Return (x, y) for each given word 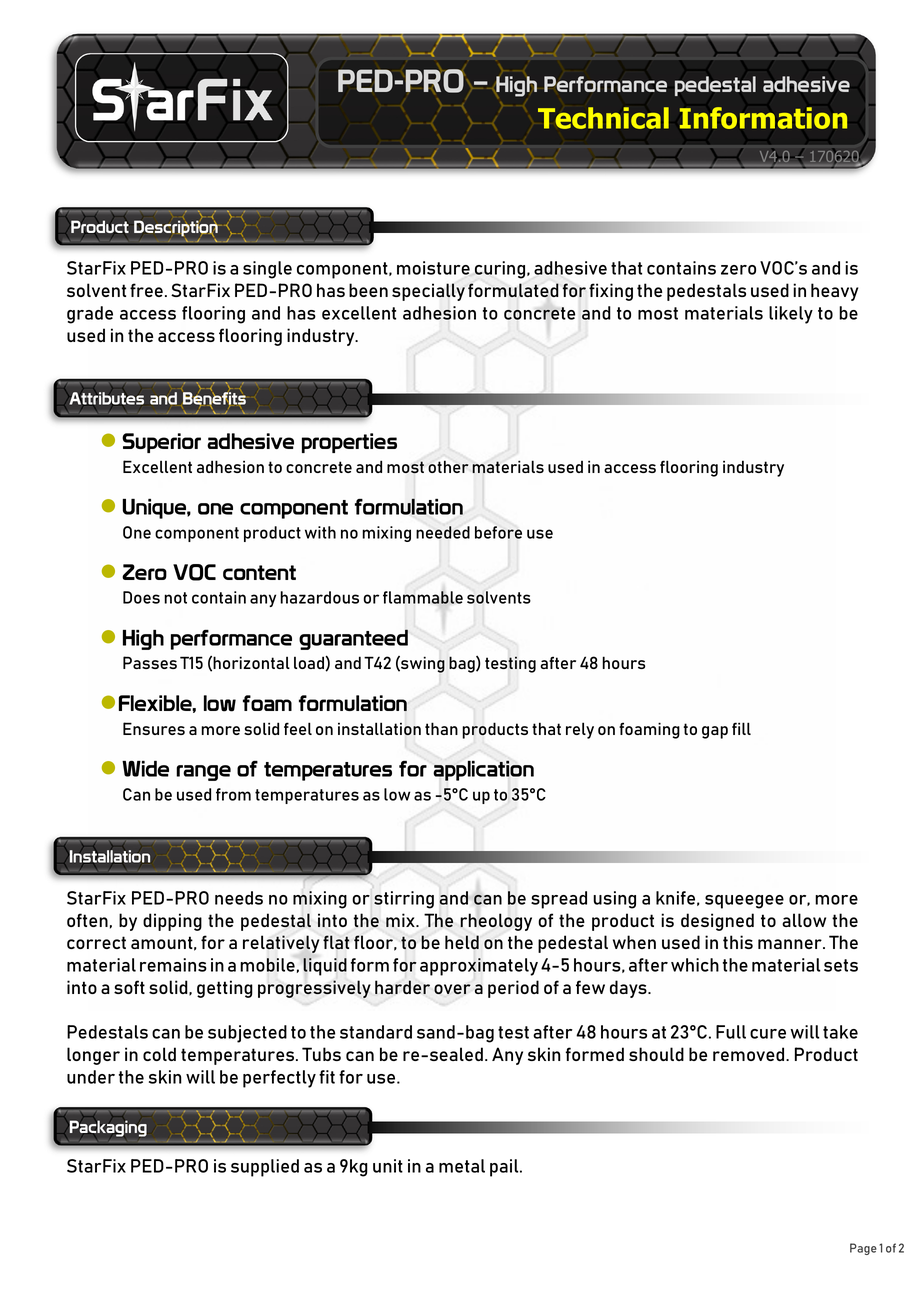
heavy (834, 292)
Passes (150, 662)
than (441, 728)
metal (462, 1166)
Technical (603, 118)
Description (175, 227)
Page (863, 1249)
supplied (265, 1168)
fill (741, 728)
